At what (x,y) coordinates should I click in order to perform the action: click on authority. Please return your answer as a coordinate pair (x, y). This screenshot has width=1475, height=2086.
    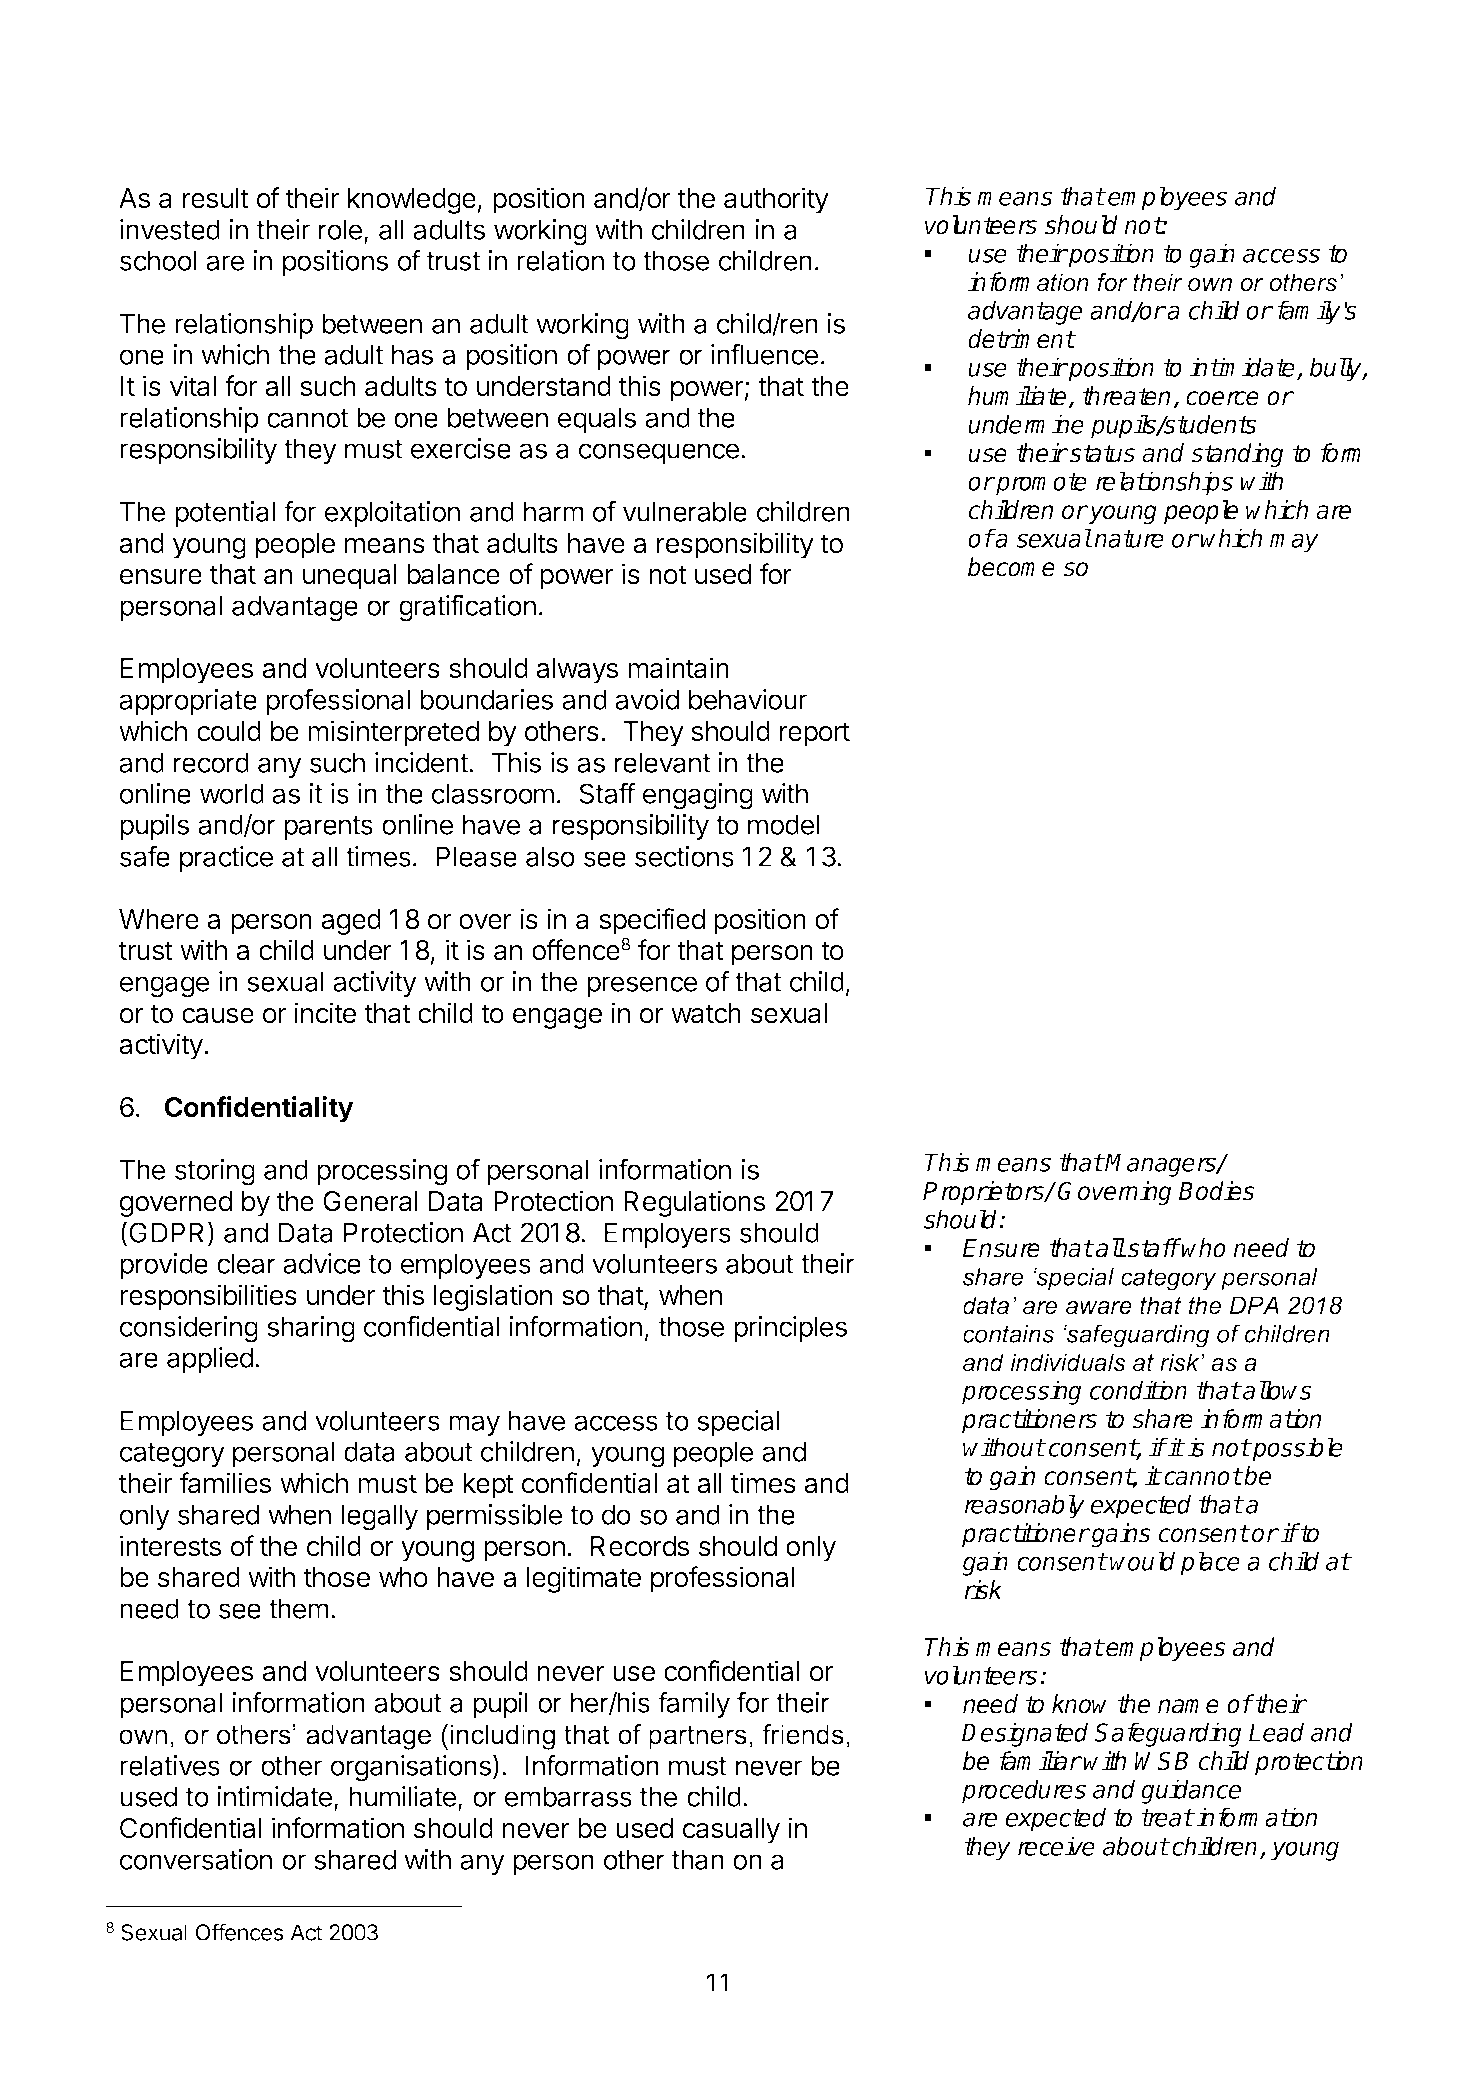
    Looking at the image, I should click on (776, 200).
